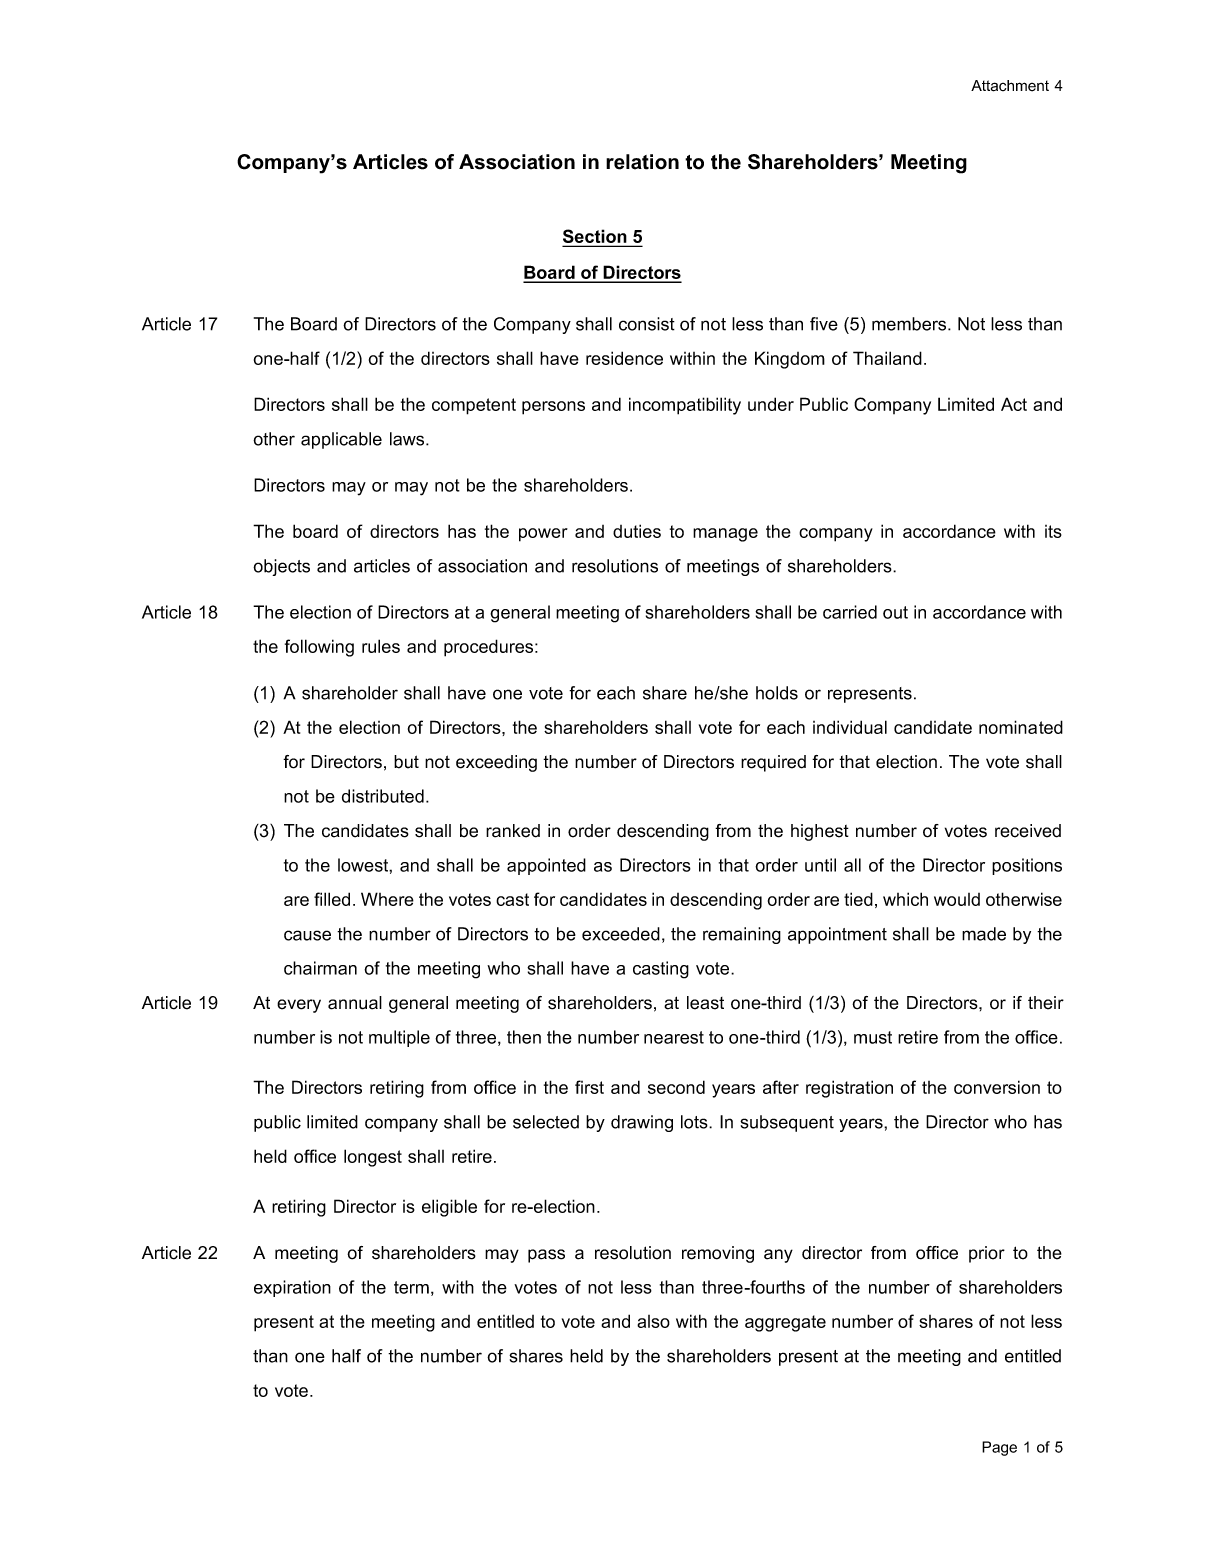  Describe the element at coordinates (355, 1003) in the image. I see `annual` at that location.
